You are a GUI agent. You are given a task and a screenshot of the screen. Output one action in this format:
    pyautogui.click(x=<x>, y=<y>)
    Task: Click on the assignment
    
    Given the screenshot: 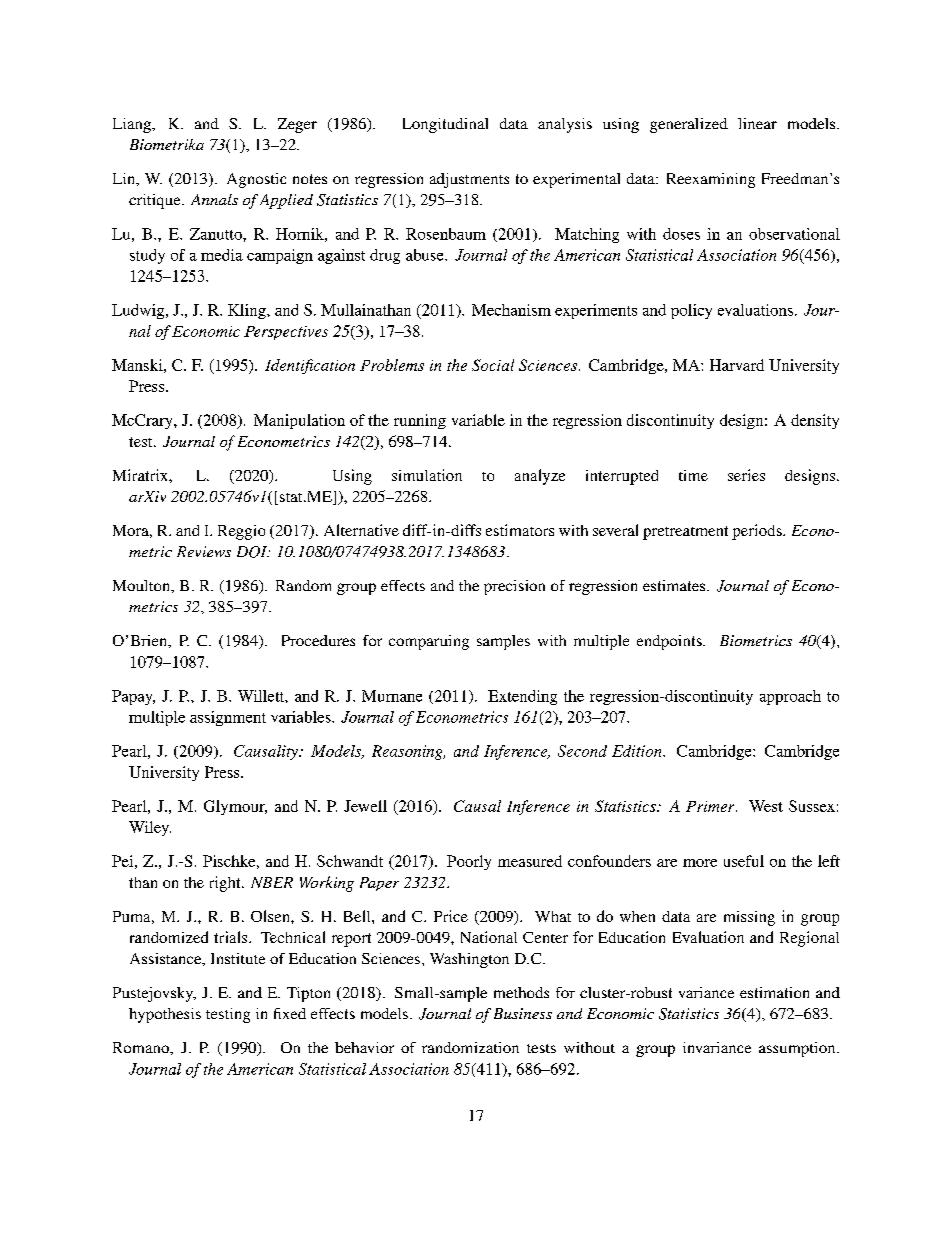 What is the action you would take?
    pyautogui.click(x=228, y=718)
